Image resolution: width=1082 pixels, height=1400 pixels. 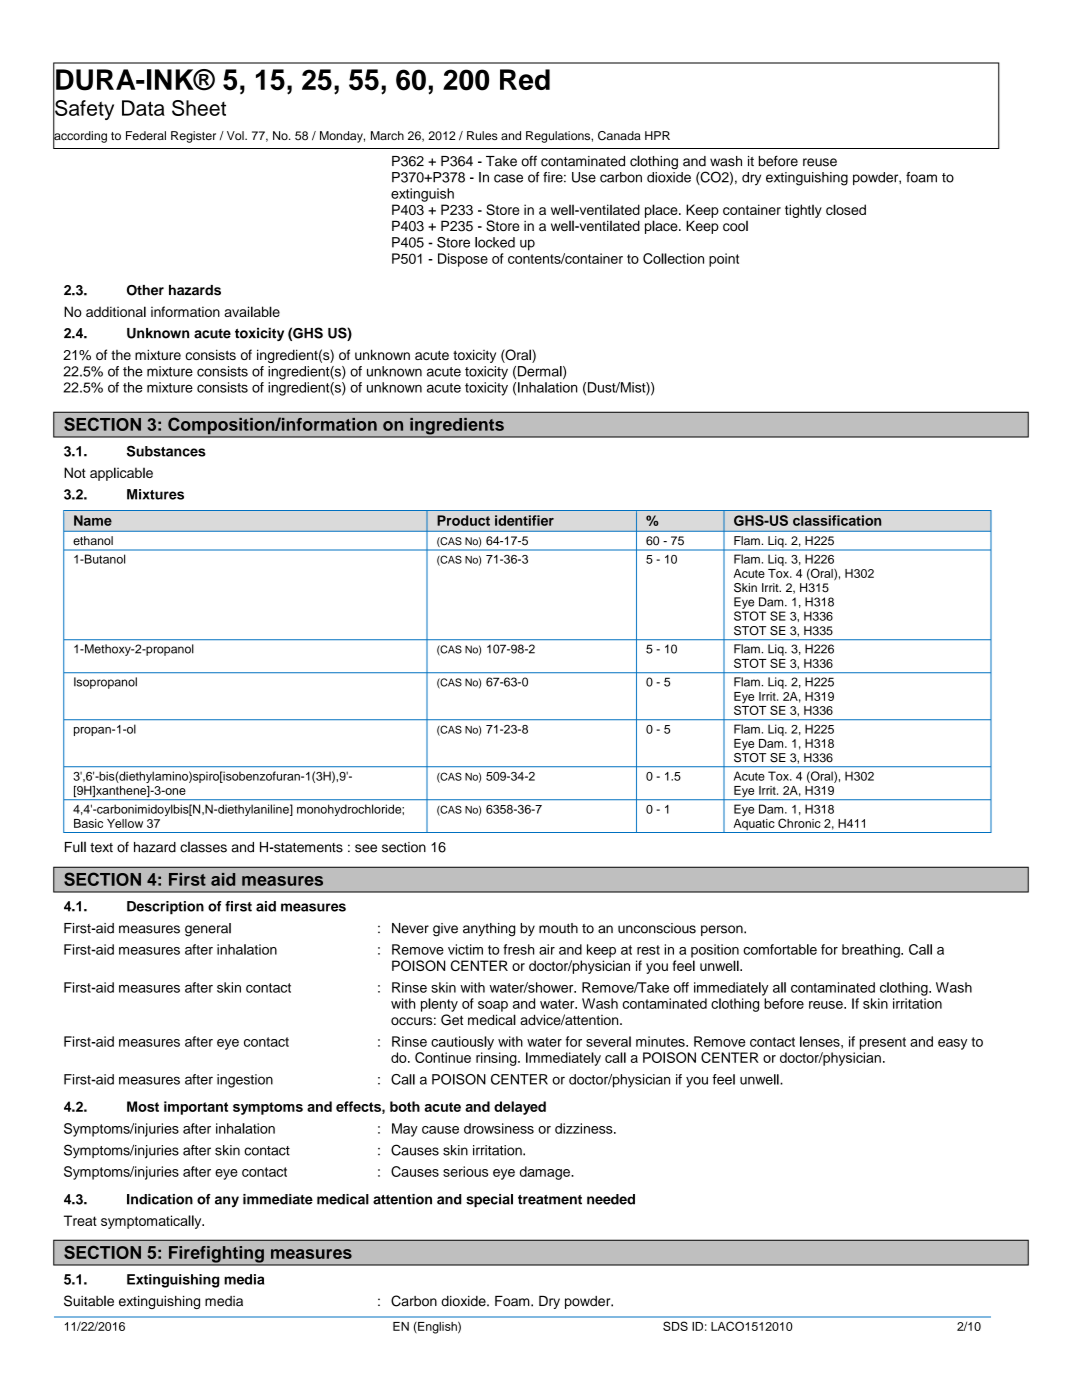 I want to click on general, so click(x=208, y=930).
